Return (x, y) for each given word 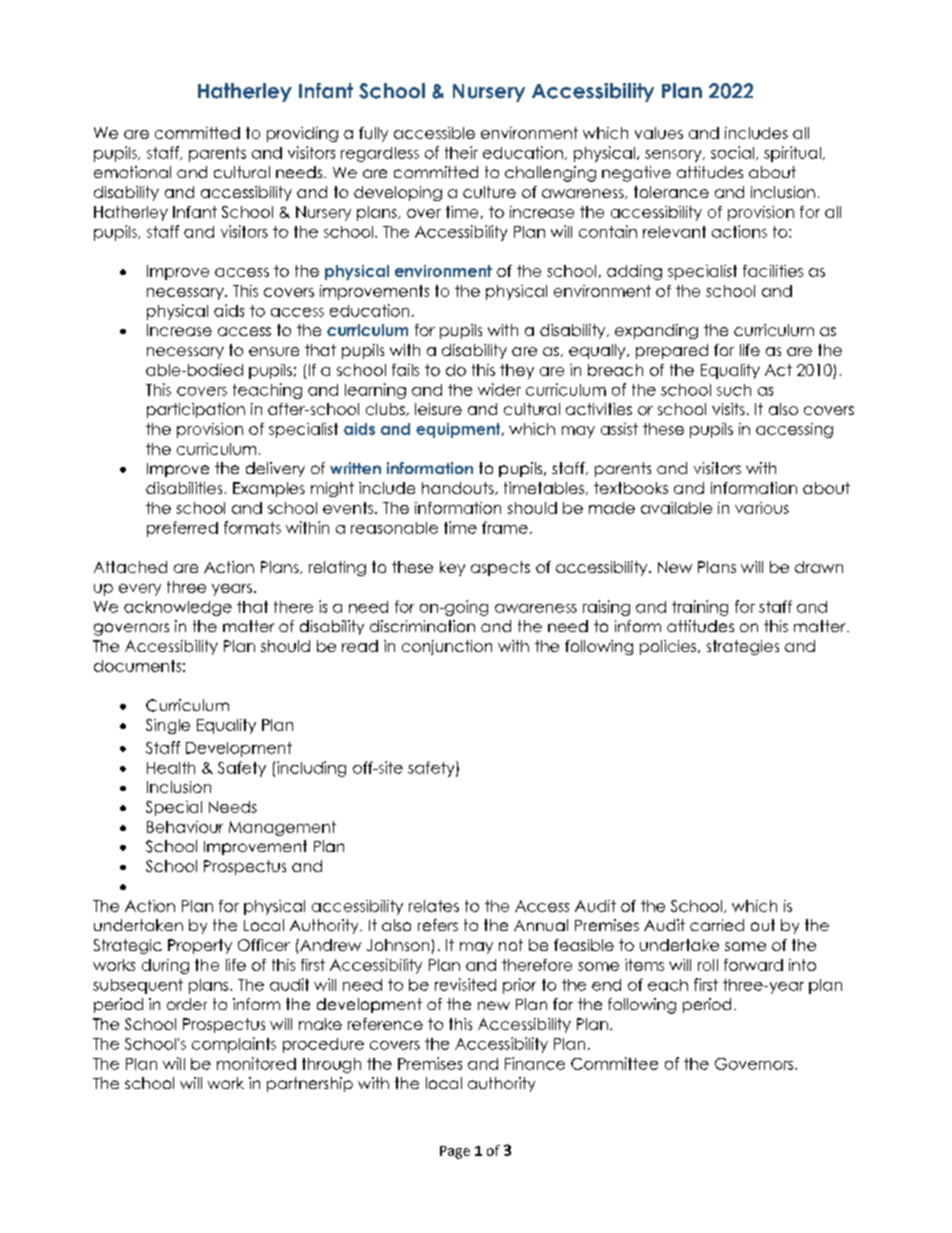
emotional (132, 172)
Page (455, 1152)
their (461, 152)
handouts (459, 488)
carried (717, 925)
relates (434, 906)
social (734, 153)
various (762, 508)
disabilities (184, 488)
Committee (614, 1063)
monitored (256, 1063)
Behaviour (185, 827)
